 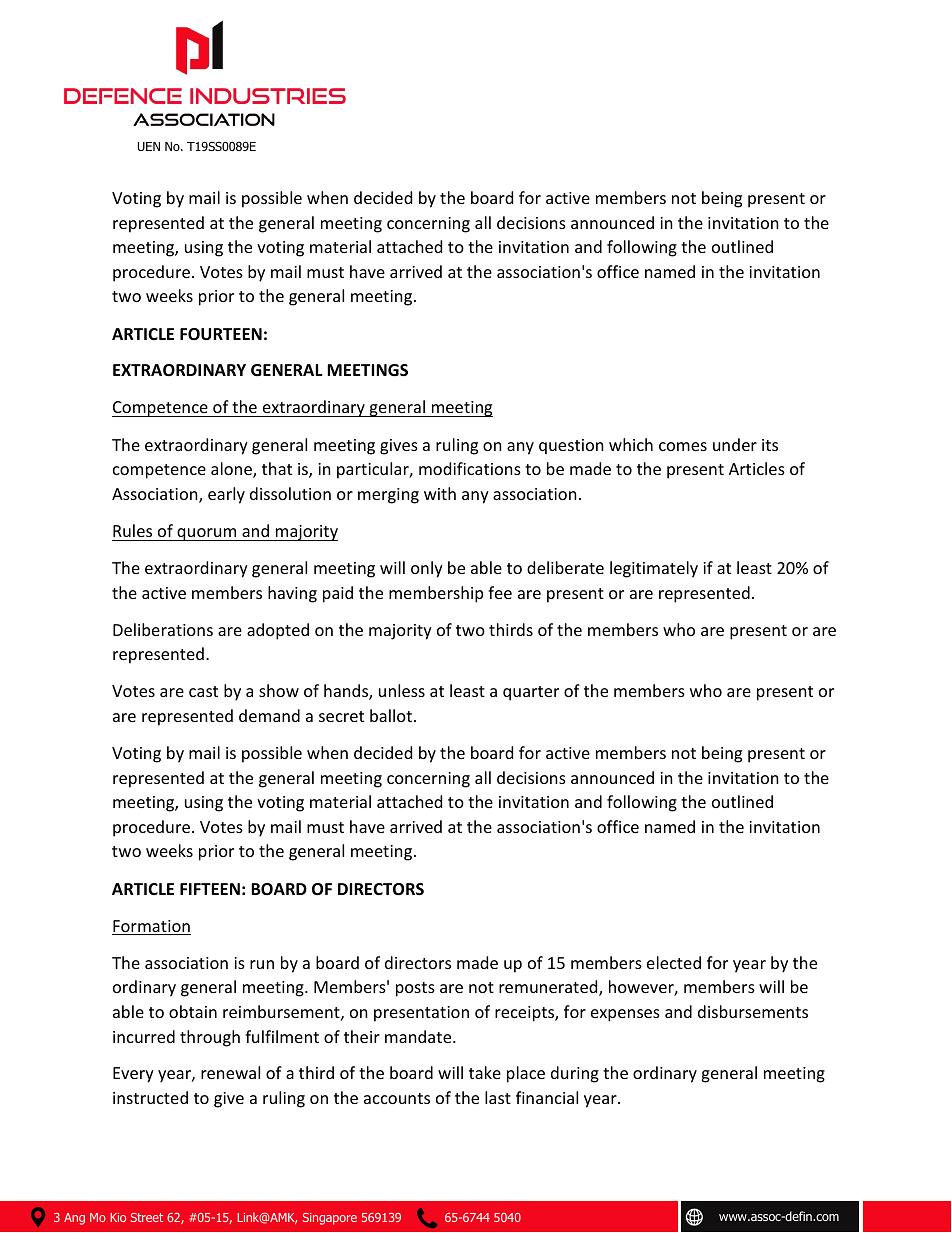 I want to click on Singapore, so click(x=330, y=1219).
